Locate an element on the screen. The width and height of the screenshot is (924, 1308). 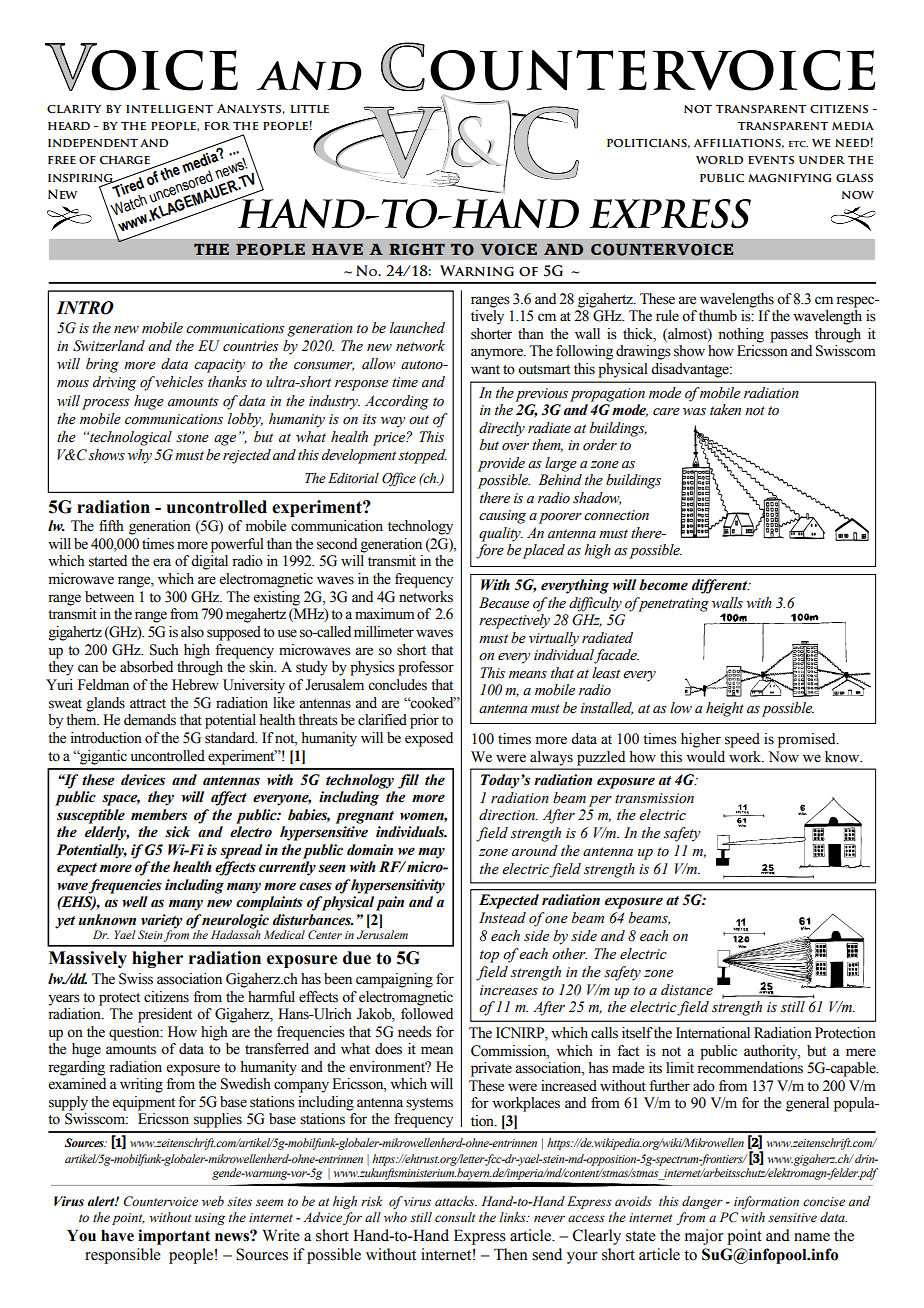
passes is located at coordinates (789, 337).
